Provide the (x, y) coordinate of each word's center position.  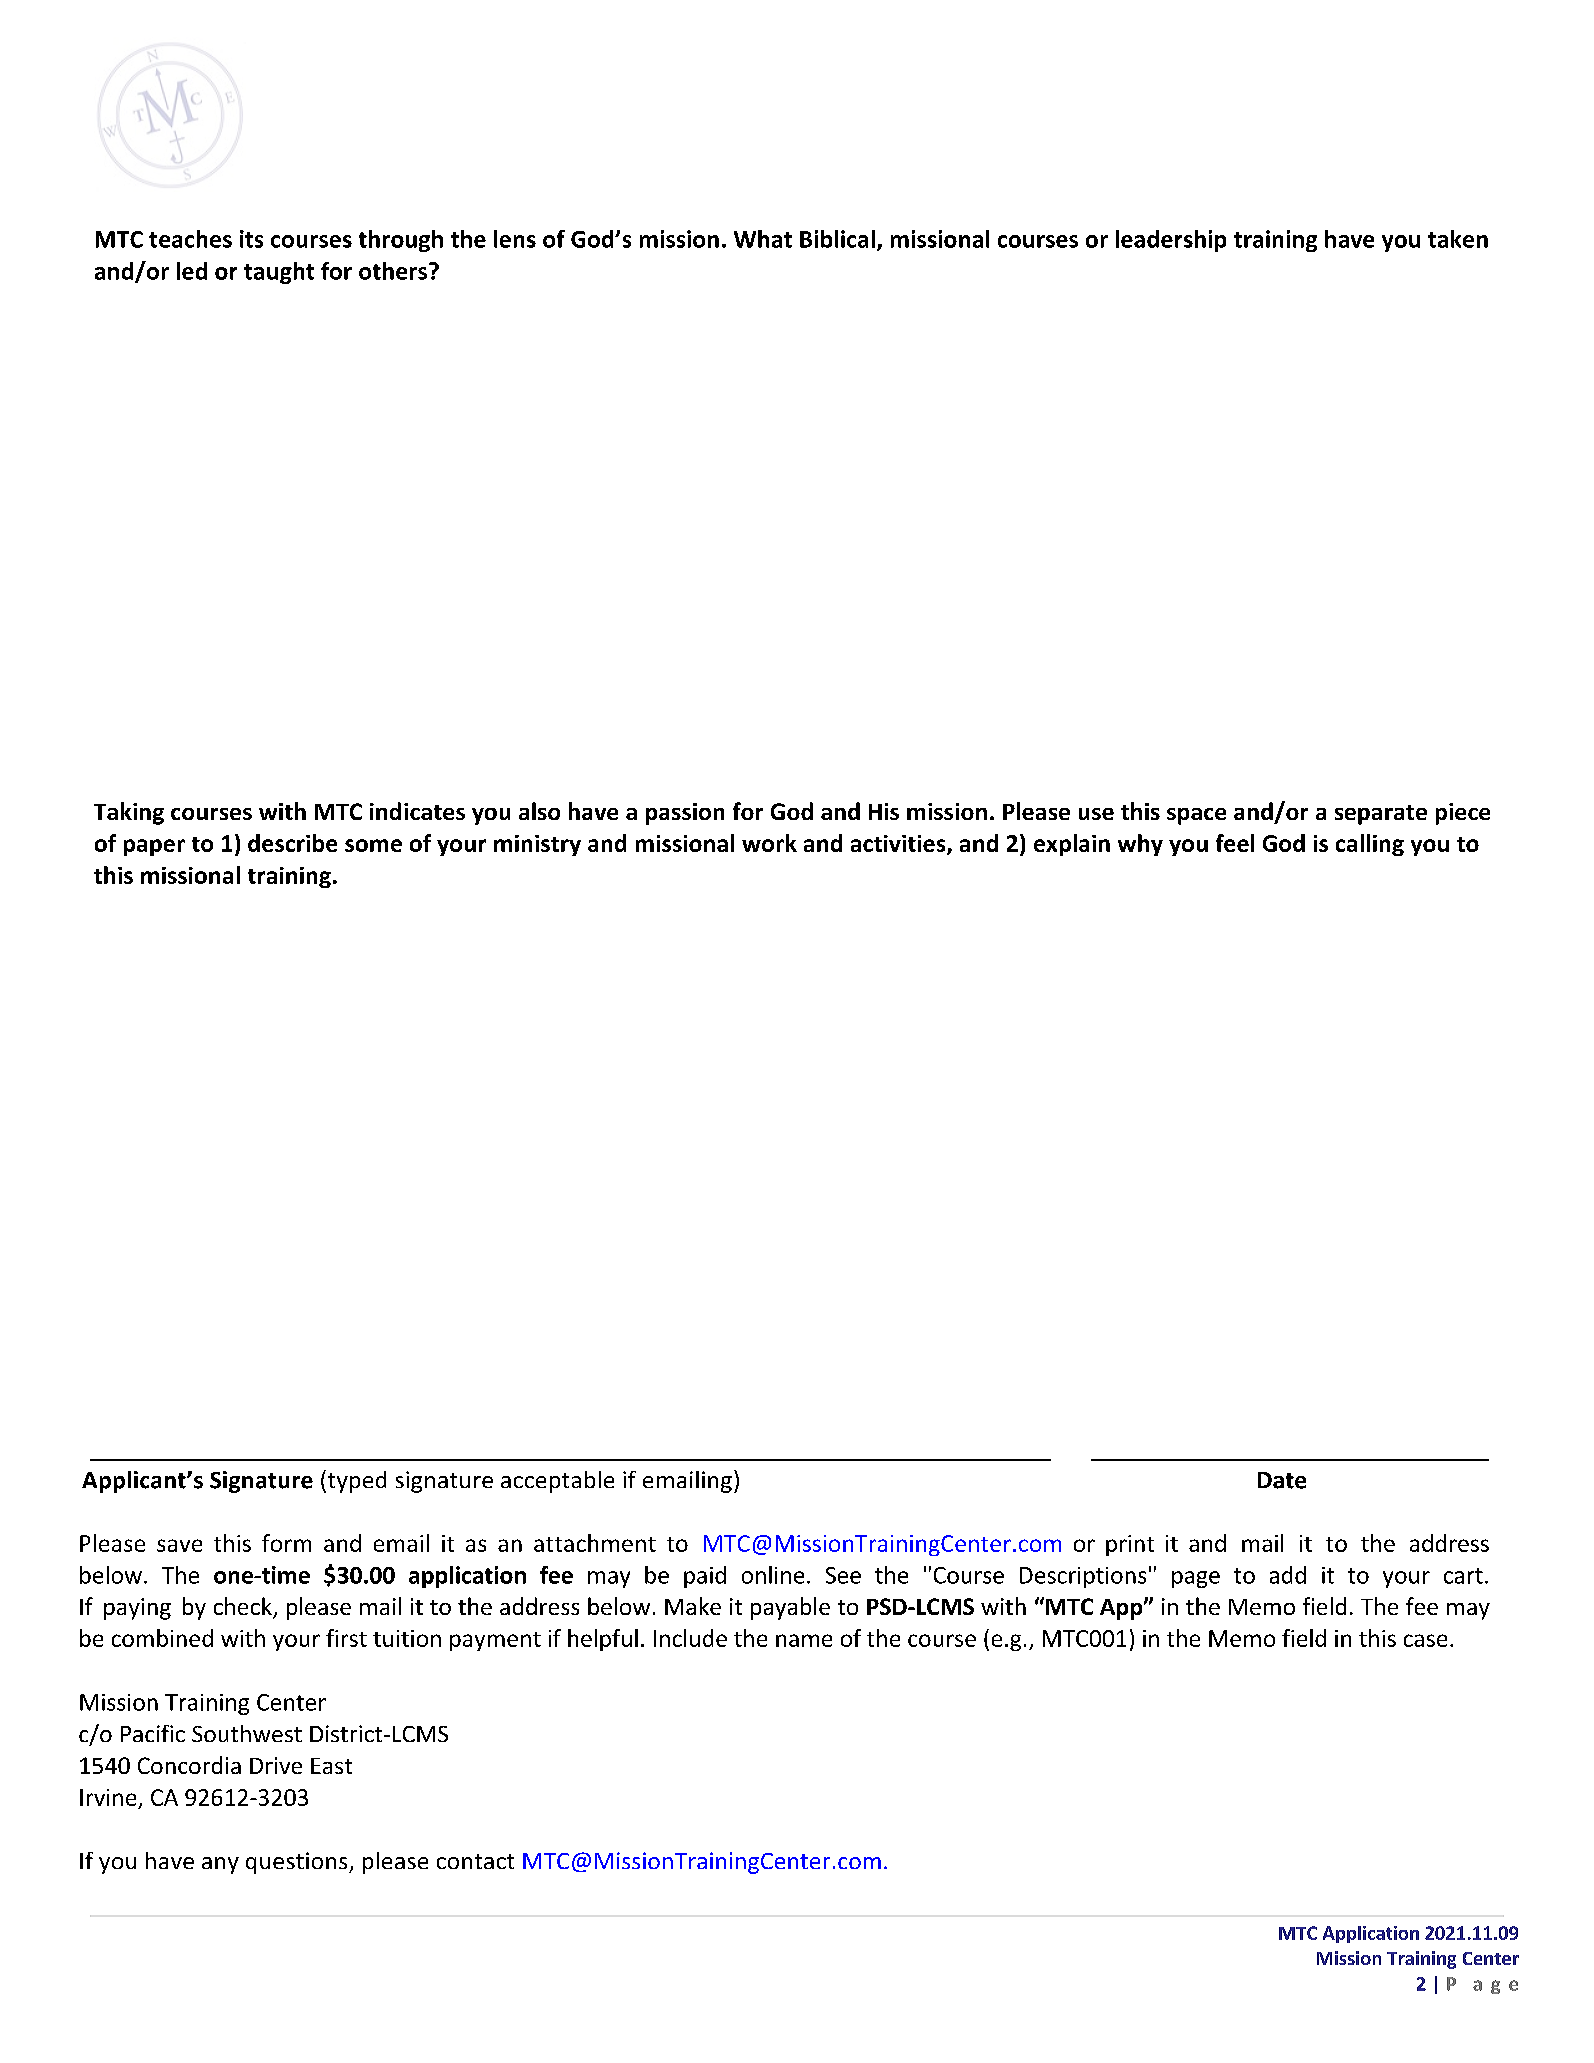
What (763, 239)
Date (1282, 1480)
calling (1370, 845)
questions (298, 1863)
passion (685, 814)
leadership (1171, 241)
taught (279, 273)
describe (292, 843)
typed (355, 1481)
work (769, 843)
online (773, 1575)
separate (1381, 815)
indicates (417, 811)
